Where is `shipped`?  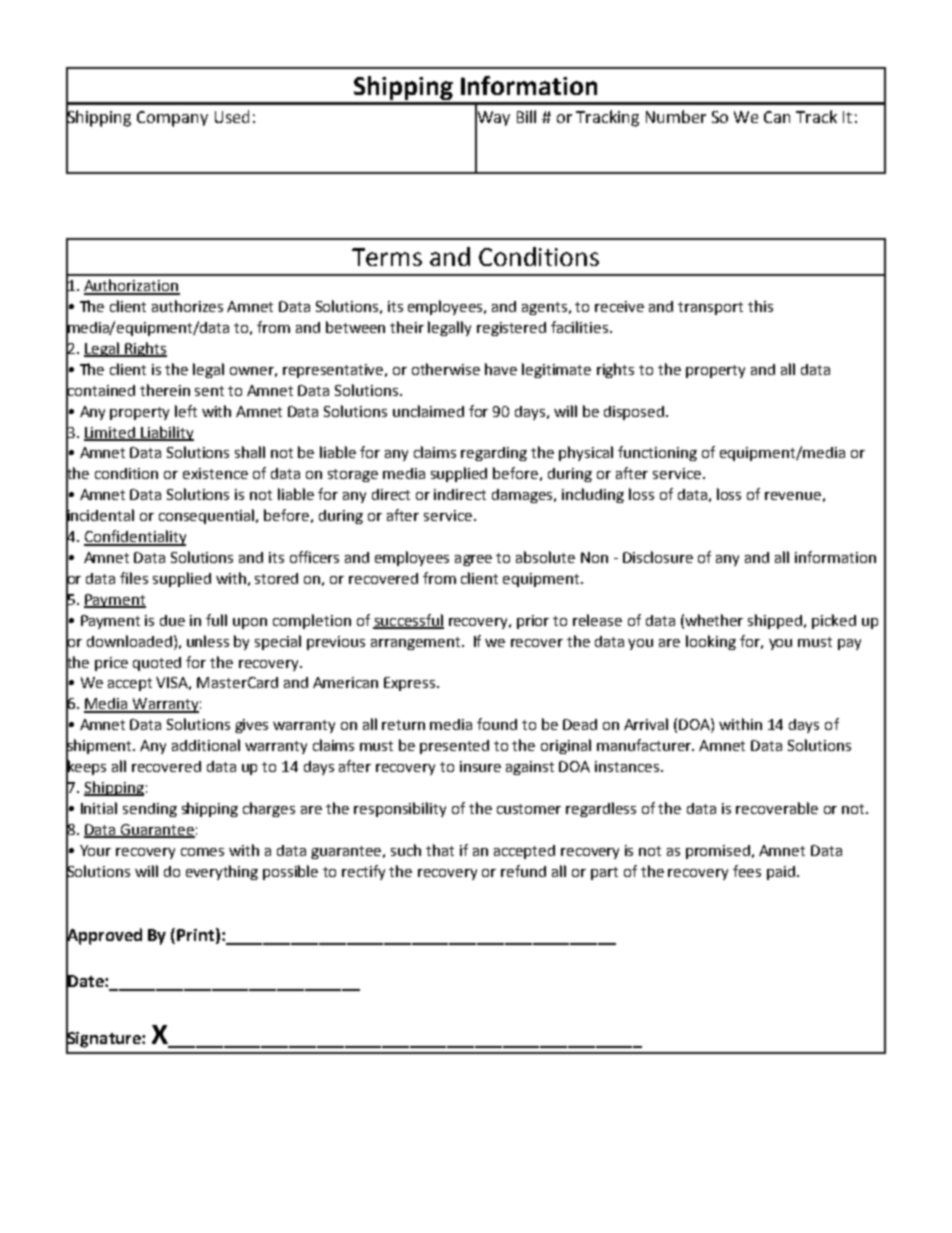
shipped is located at coordinates (776, 621).
